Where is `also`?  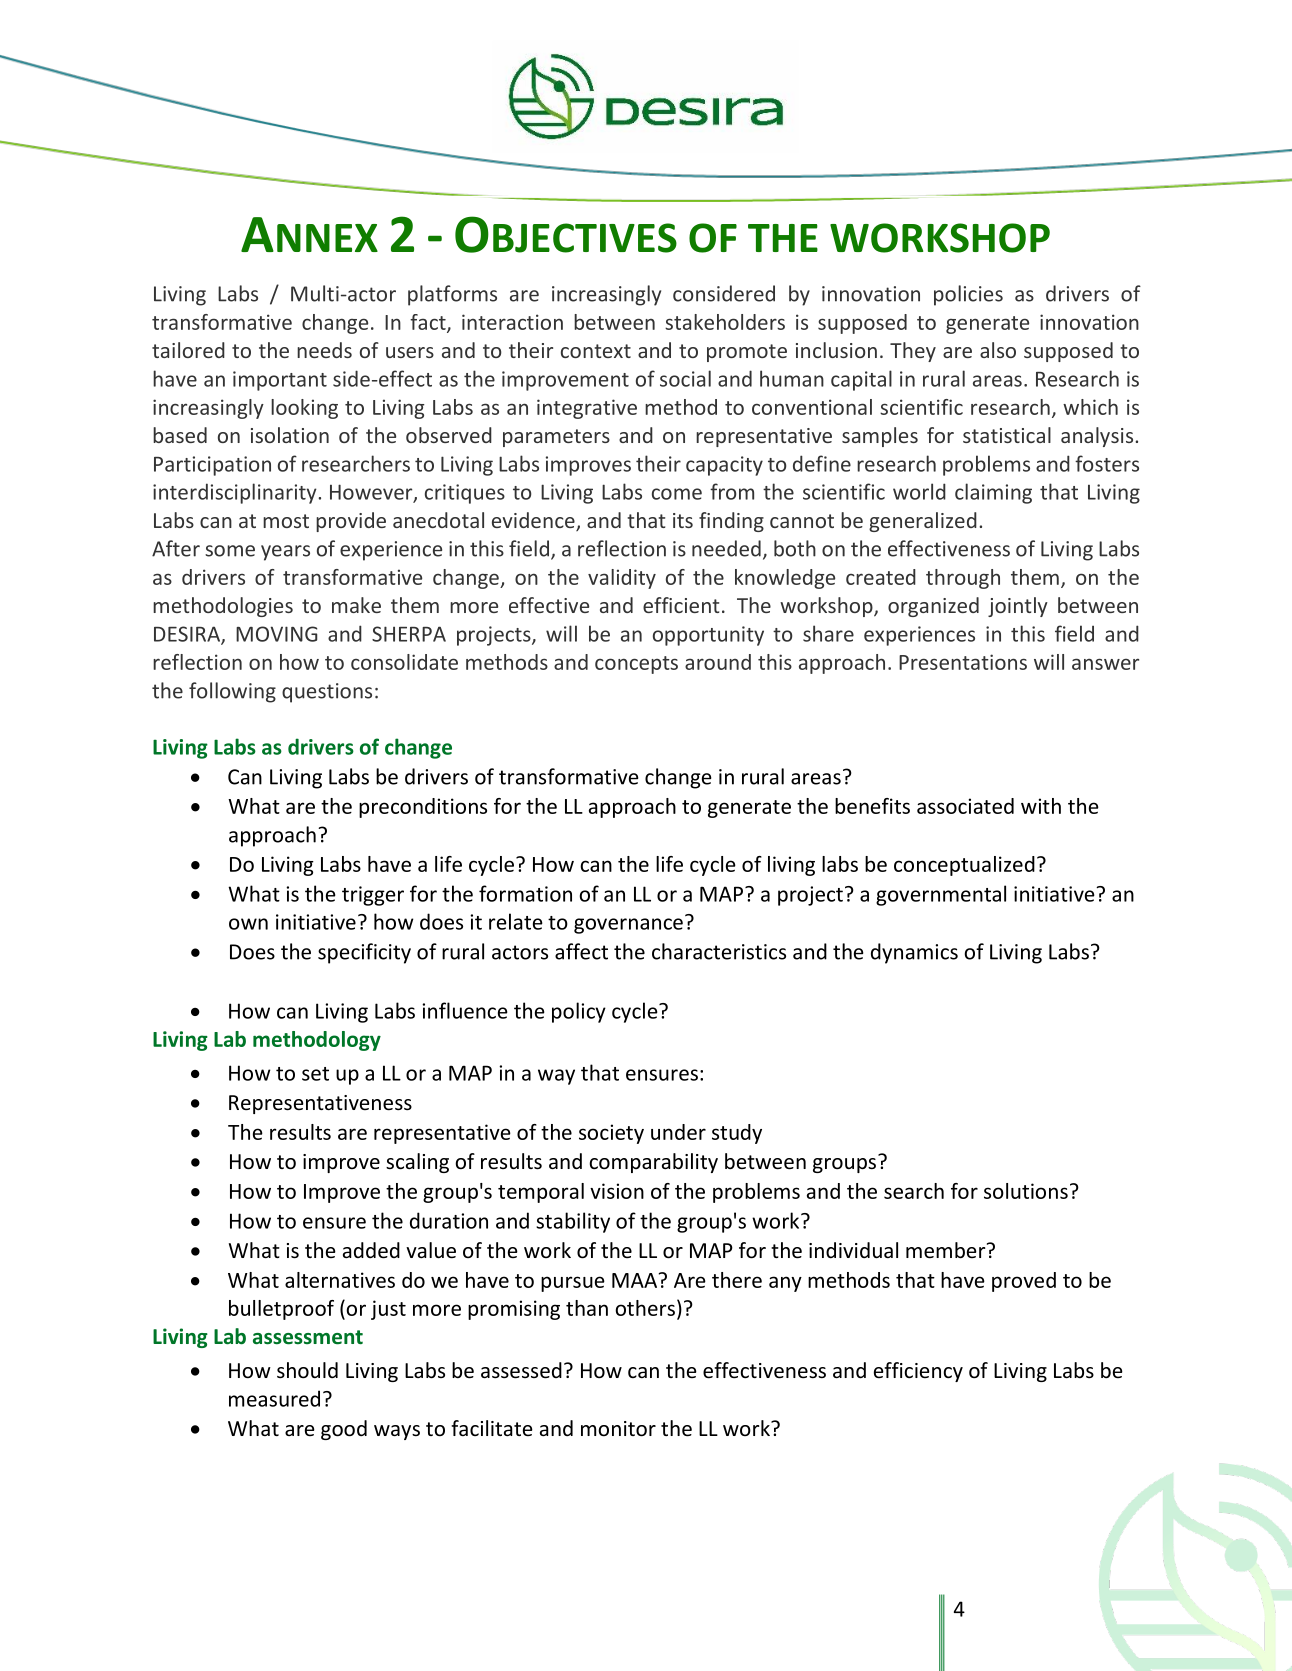
also is located at coordinates (998, 350).
